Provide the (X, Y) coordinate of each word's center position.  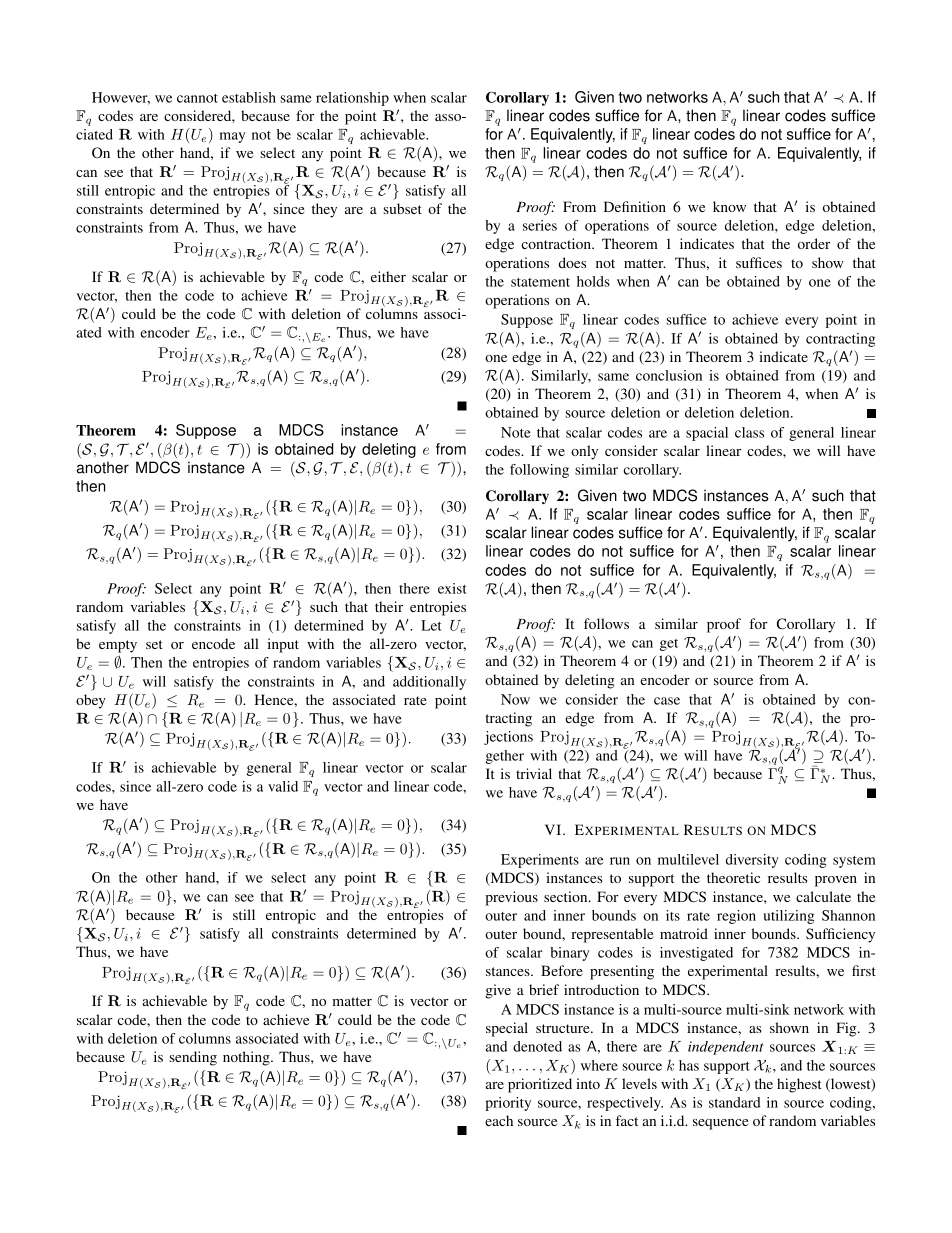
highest (799, 1085)
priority (508, 1104)
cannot (197, 98)
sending (193, 1058)
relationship (352, 99)
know (729, 206)
